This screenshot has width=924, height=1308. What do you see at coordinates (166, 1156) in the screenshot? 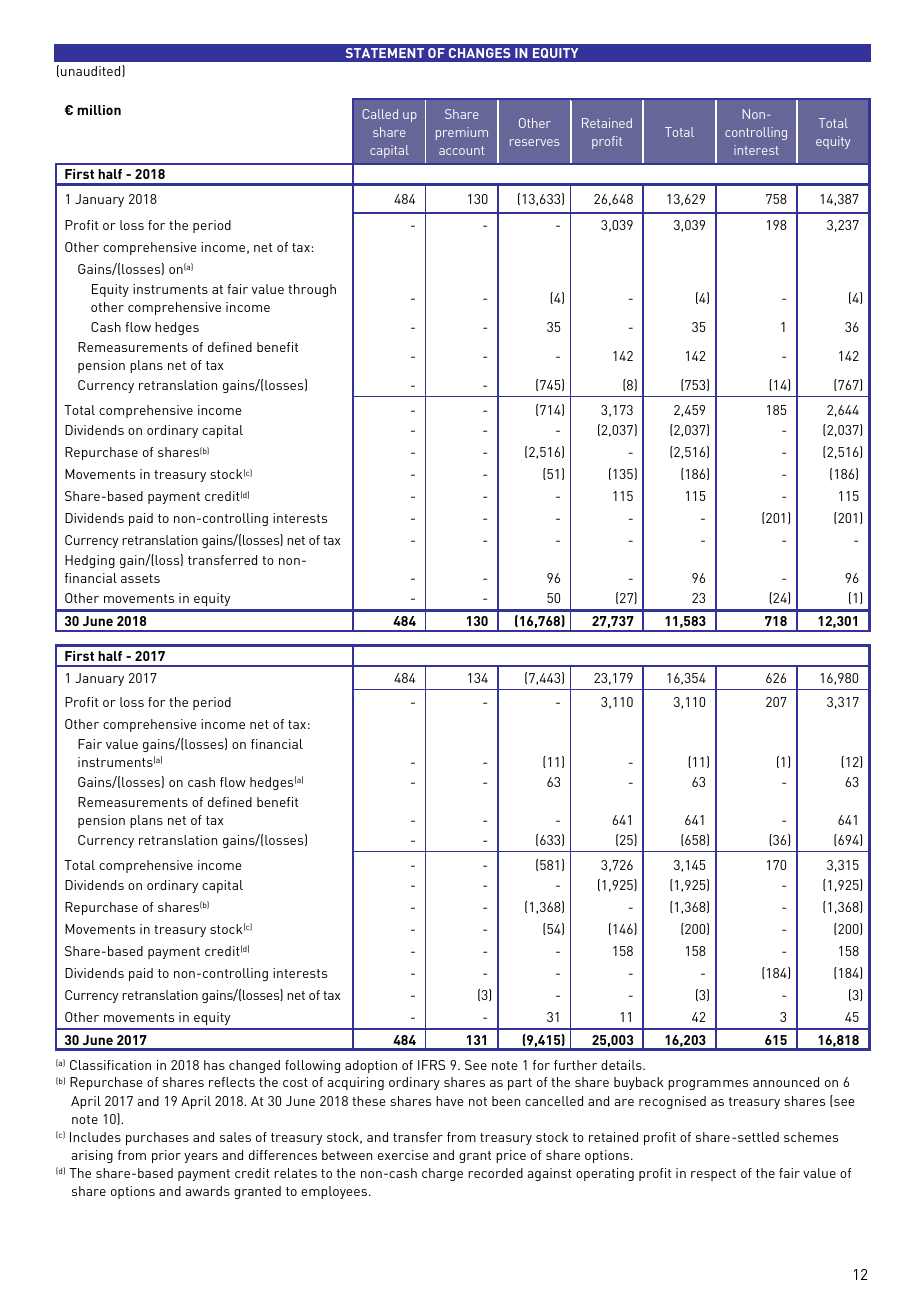
I see `prior` at bounding box center [166, 1156].
